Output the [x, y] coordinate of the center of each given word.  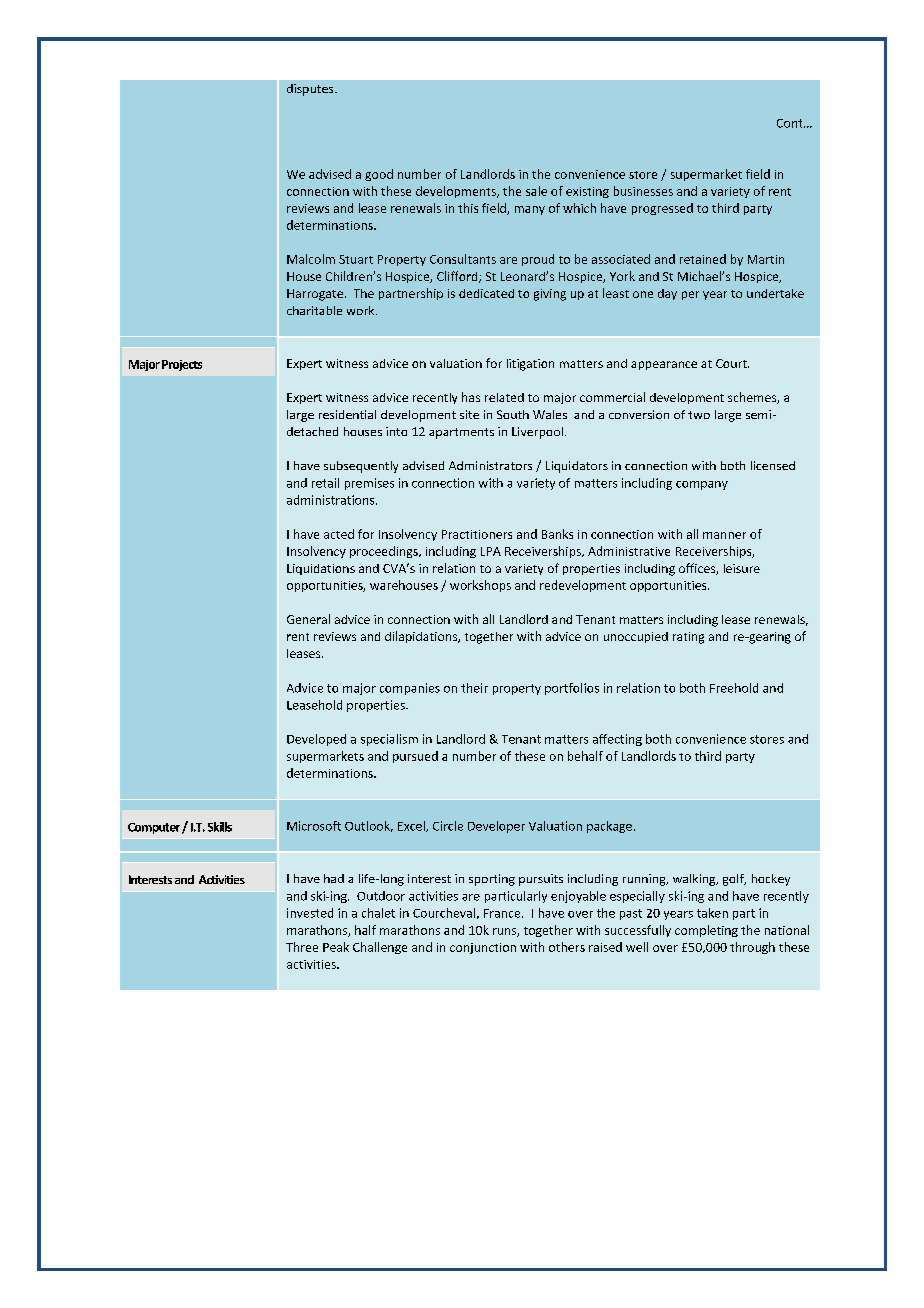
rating [688, 638]
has [471, 397]
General [308, 619]
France [503, 913]
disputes [311, 90]
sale [536, 191]
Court [732, 363]
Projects [182, 365]
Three [302, 947]
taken [712, 913]
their [474, 688]
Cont [791, 123]
